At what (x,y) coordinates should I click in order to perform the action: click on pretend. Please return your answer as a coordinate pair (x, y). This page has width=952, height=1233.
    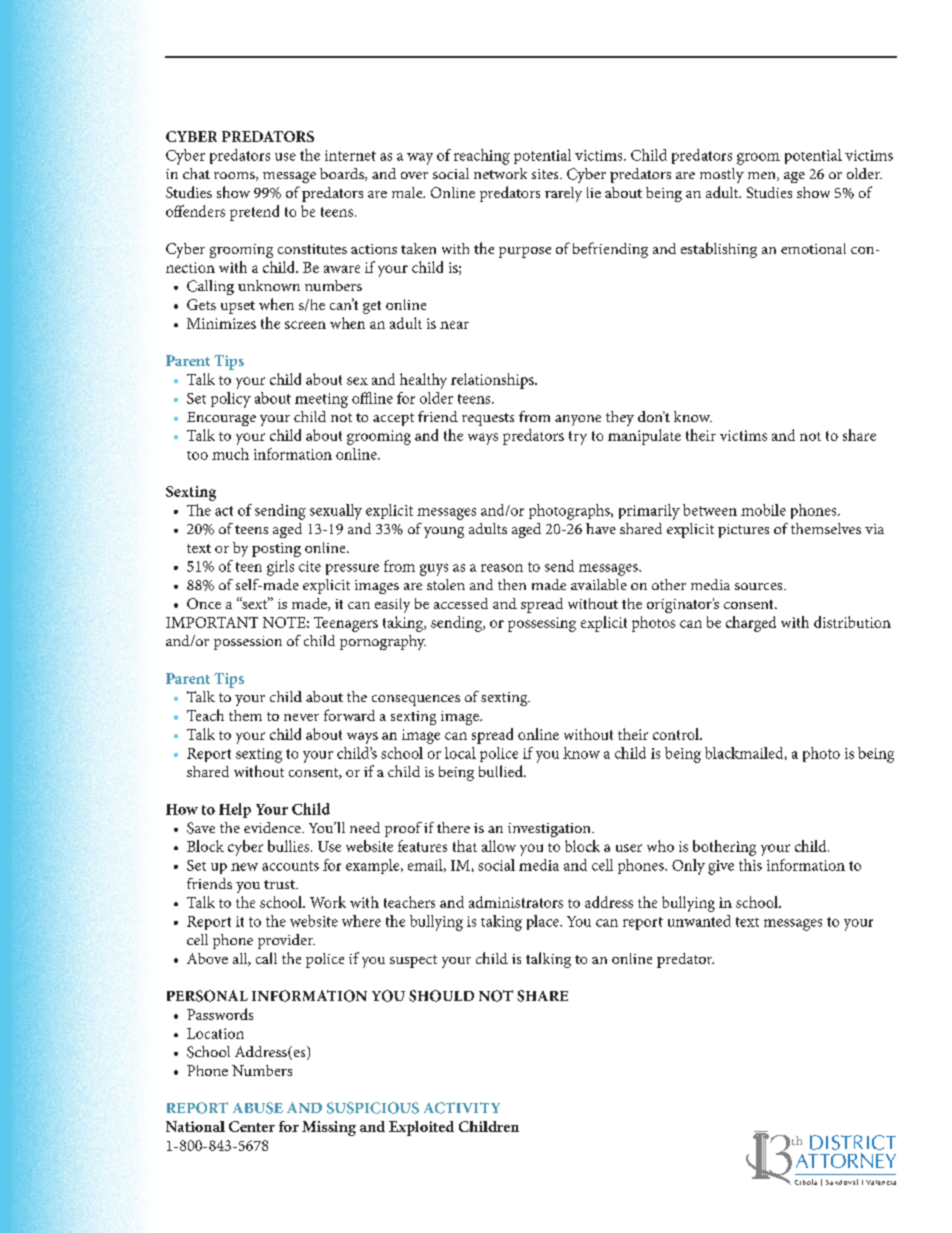
    Looking at the image, I should click on (254, 213).
